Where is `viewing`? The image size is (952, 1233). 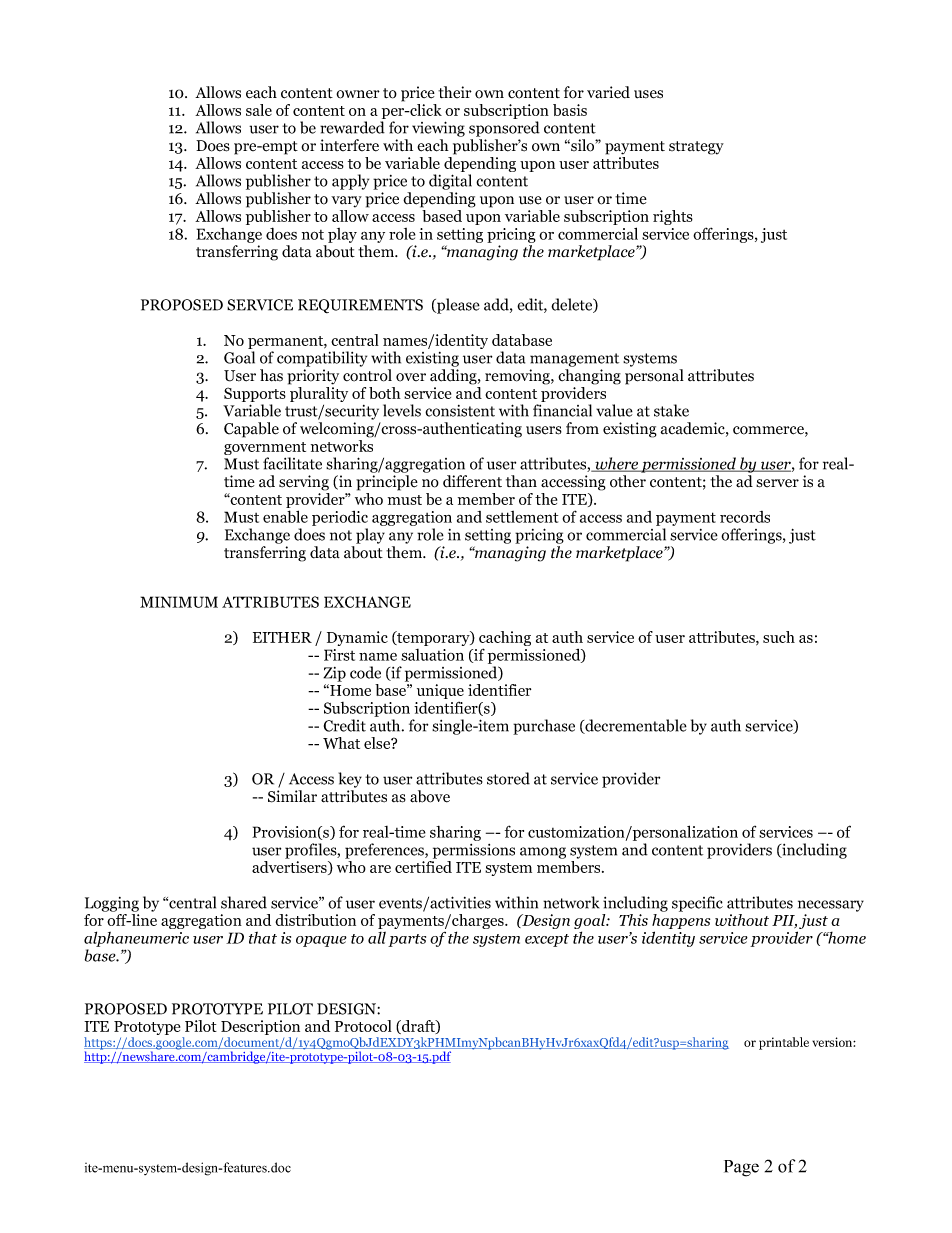
viewing is located at coordinates (438, 129).
